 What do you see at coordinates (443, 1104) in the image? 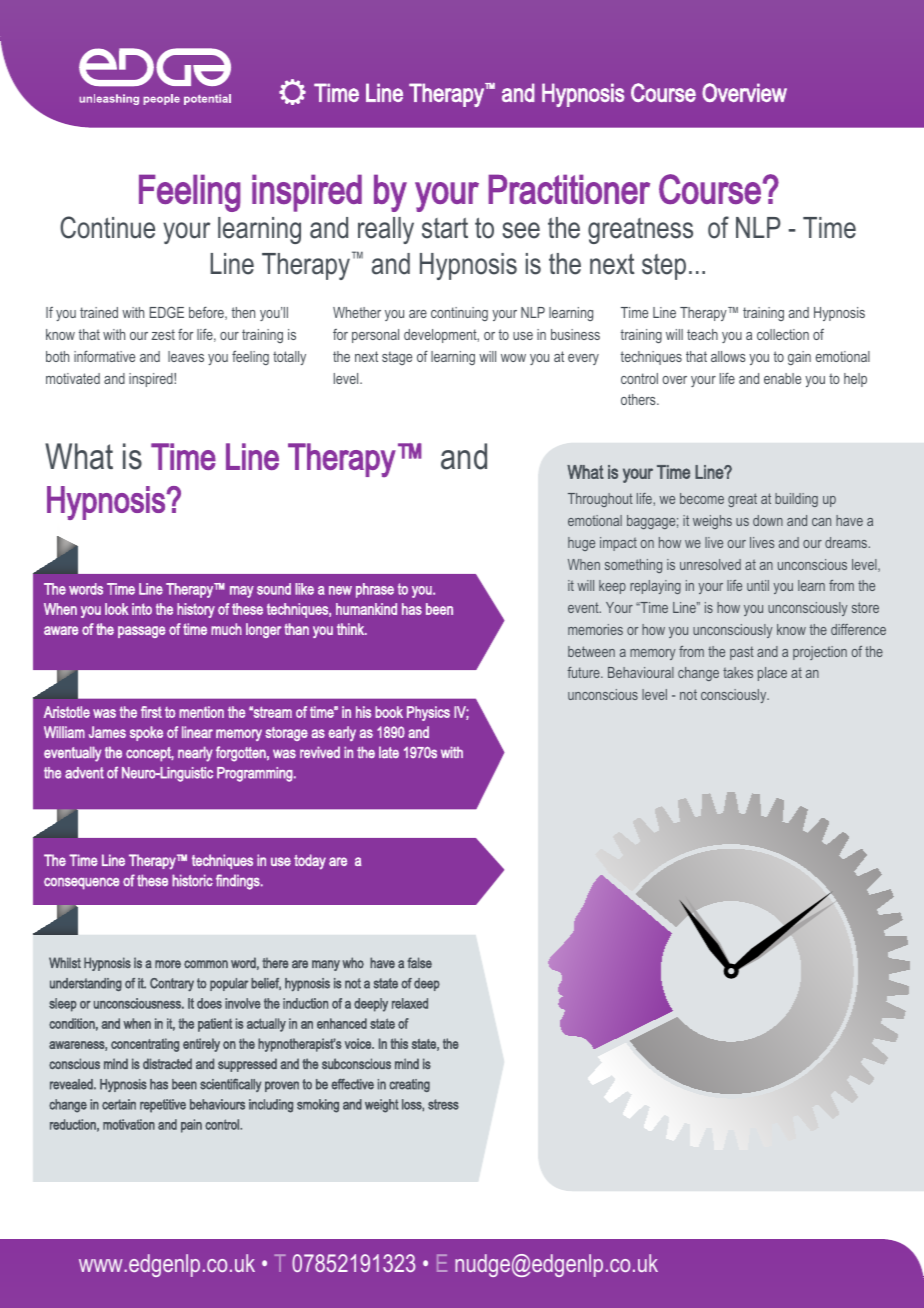
I see `stress` at bounding box center [443, 1104].
